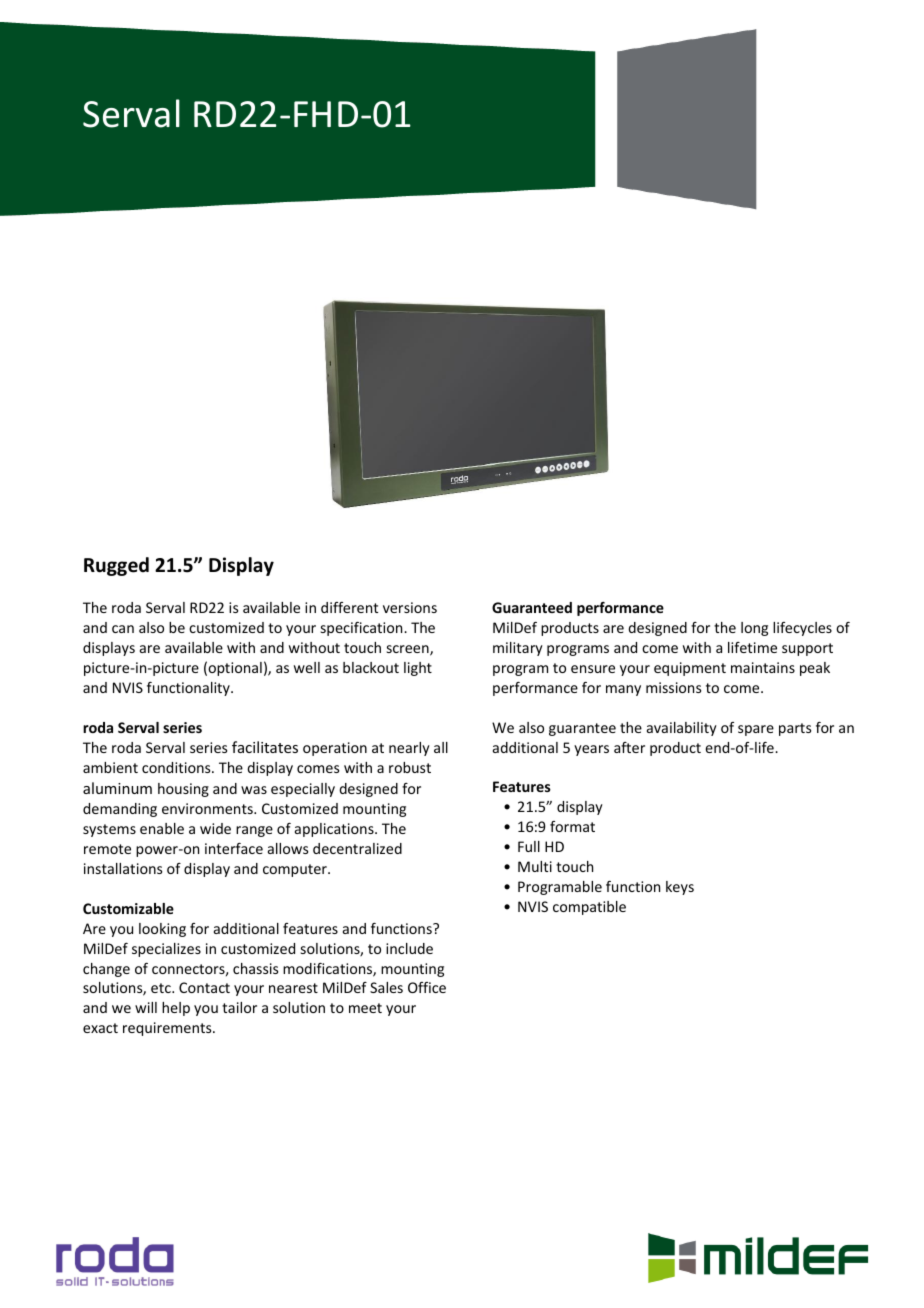 Image resolution: width=924 pixels, height=1308 pixels. I want to click on Rugged, so click(116, 566).
